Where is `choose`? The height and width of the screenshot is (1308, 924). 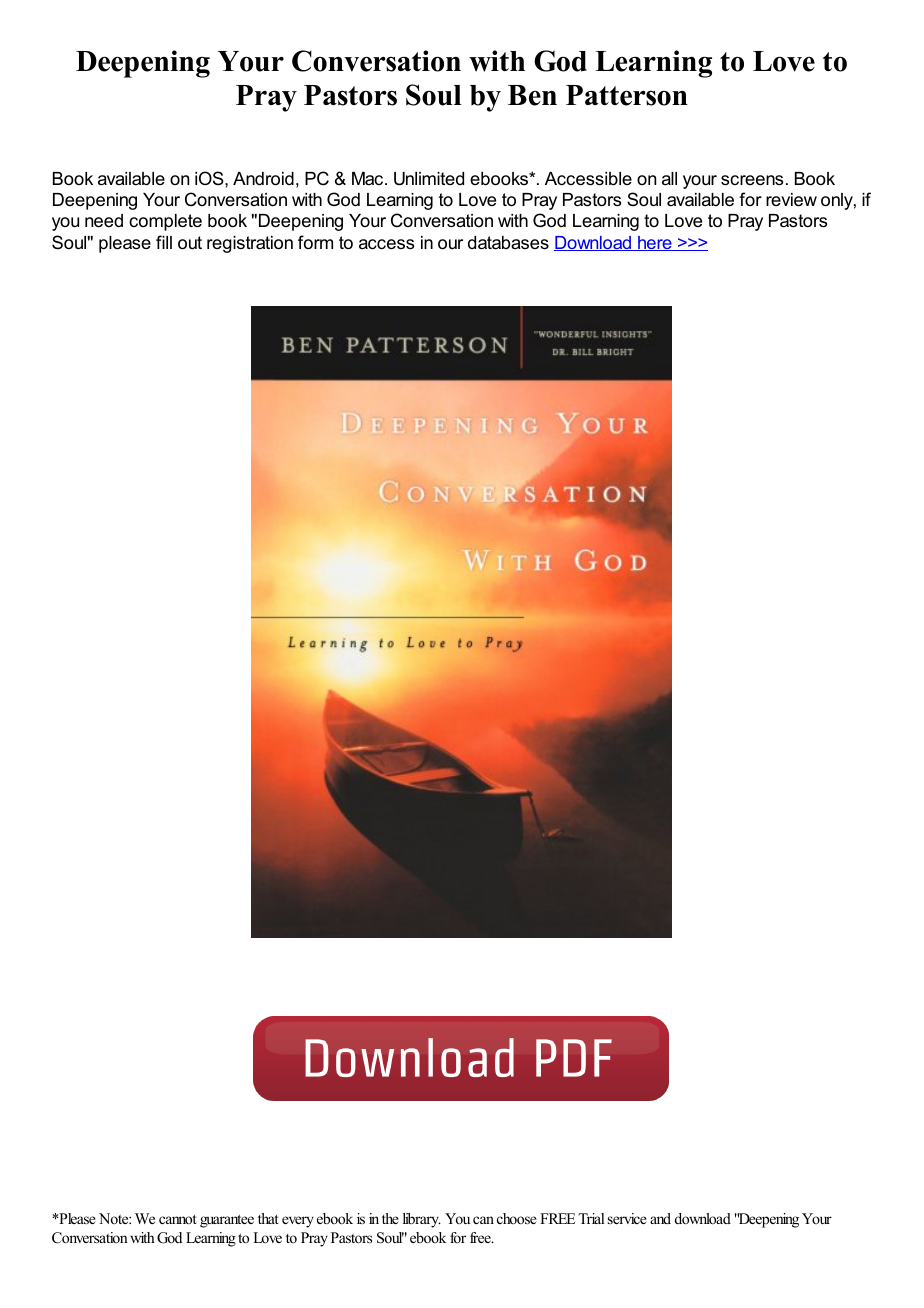 choose is located at coordinates (517, 1218).
